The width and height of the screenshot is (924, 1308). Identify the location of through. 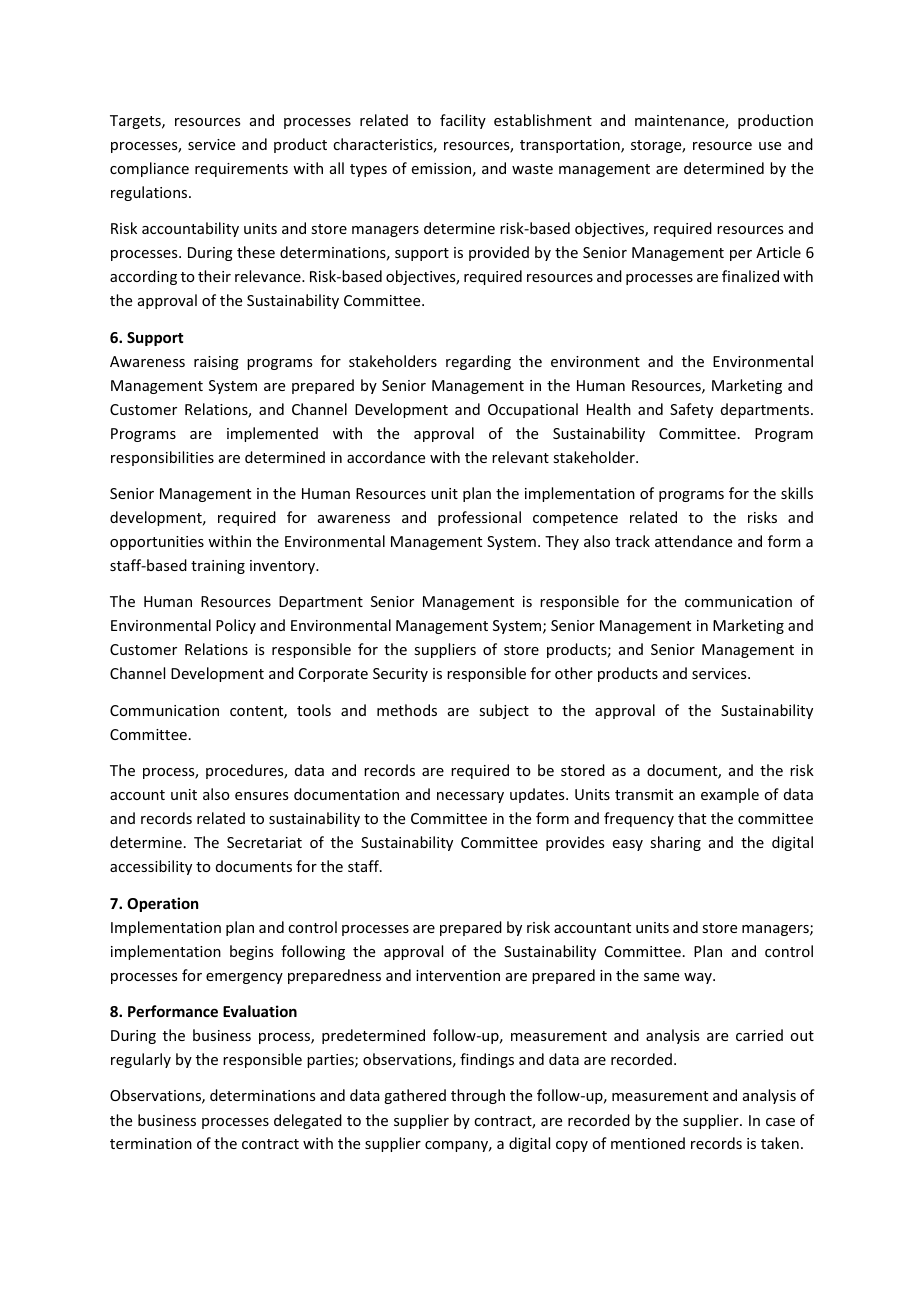
(478, 1096).
